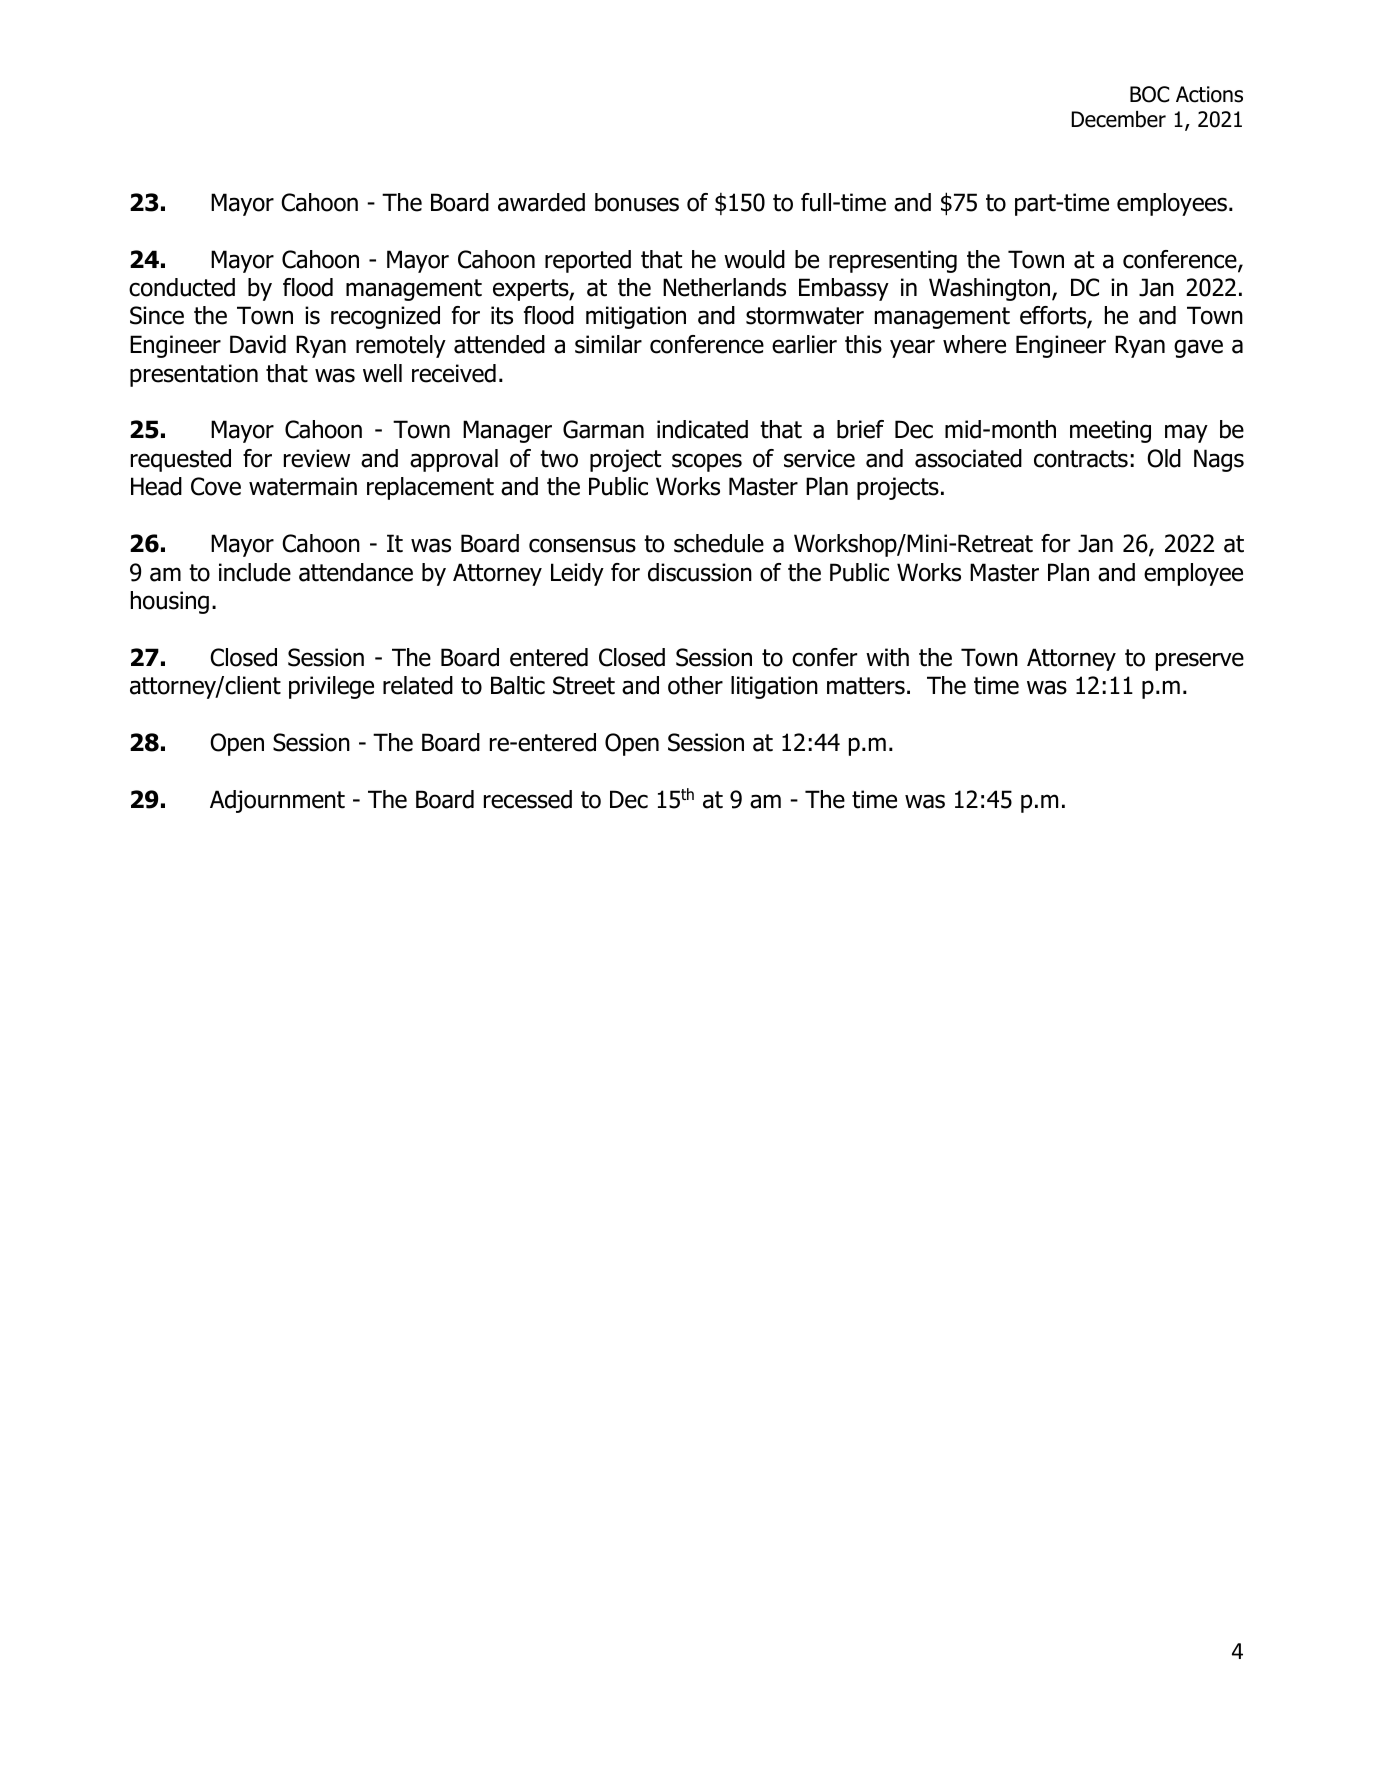 This page has width=1373, height=1777. I want to click on bonuses, so click(637, 202).
